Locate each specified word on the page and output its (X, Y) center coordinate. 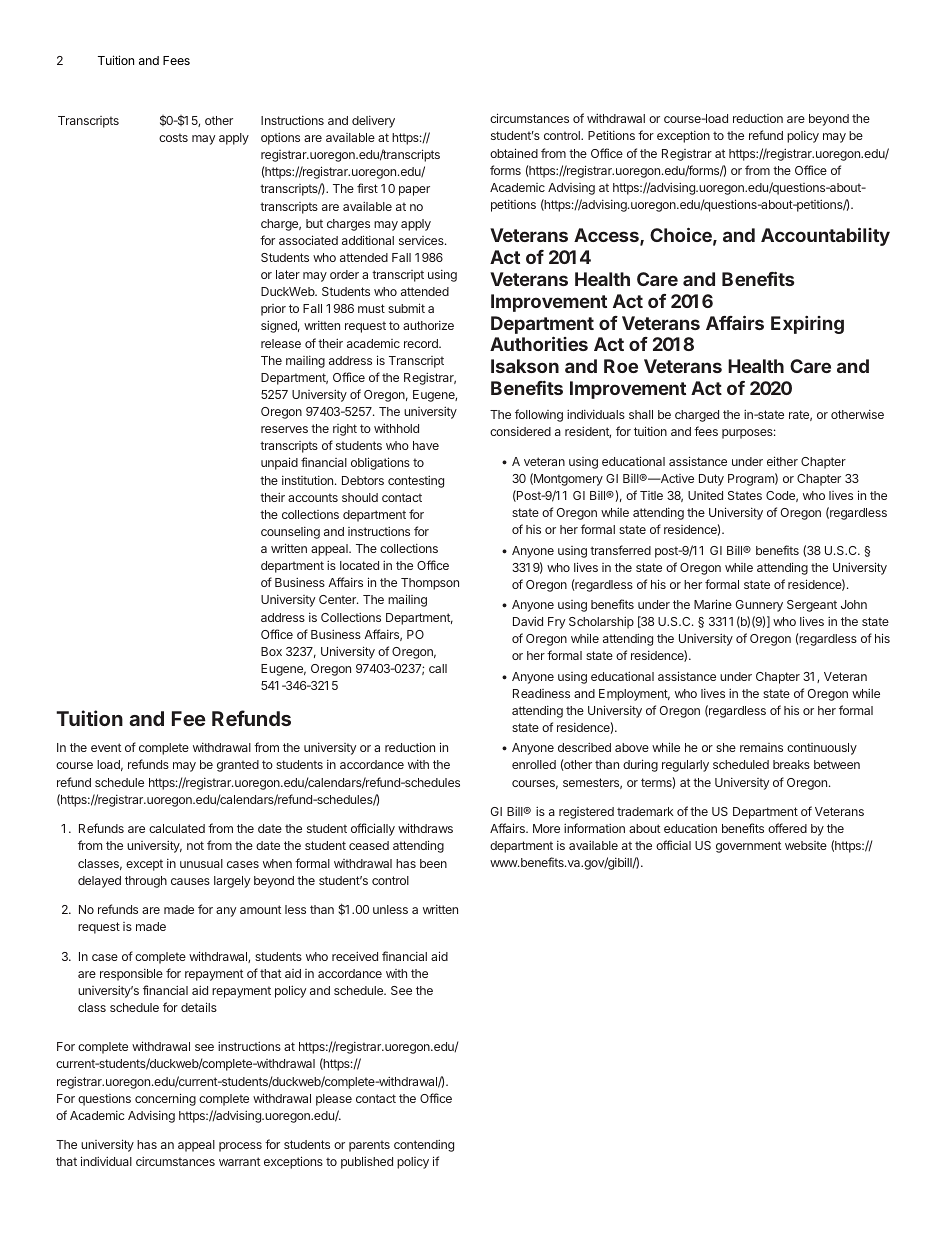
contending (424, 1145)
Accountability (825, 236)
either (782, 461)
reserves (284, 429)
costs (173, 137)
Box (271, 651)
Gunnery (759, 606)
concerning (165, 1099)
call (438, 668)
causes (190, 881)
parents (369, 1146)
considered (520, 431)
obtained (514, 153)
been (433, 863)
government (748, 847)
